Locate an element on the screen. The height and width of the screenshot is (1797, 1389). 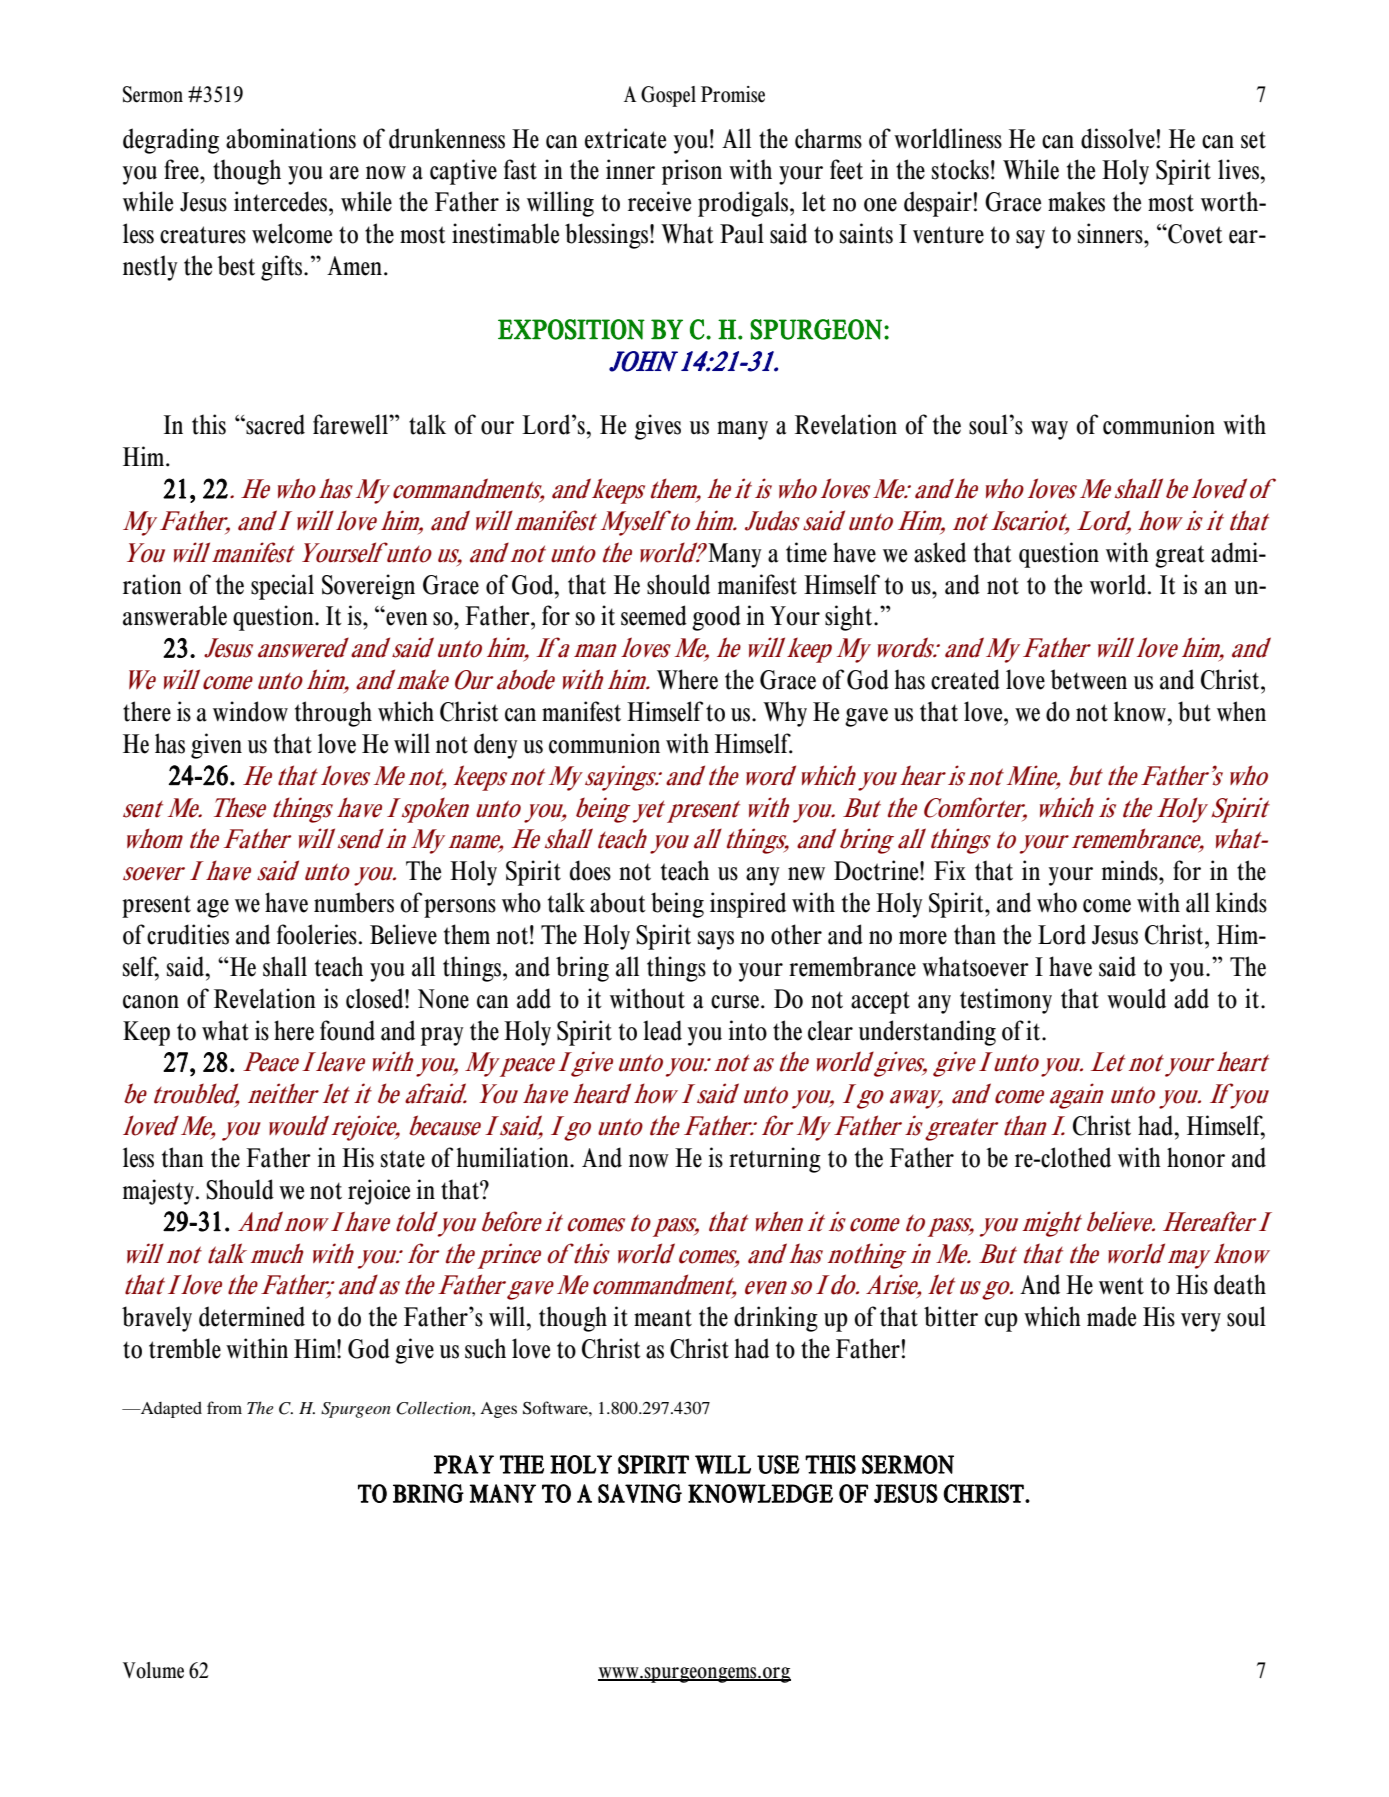
prison is located at coordinates (692, 172).
